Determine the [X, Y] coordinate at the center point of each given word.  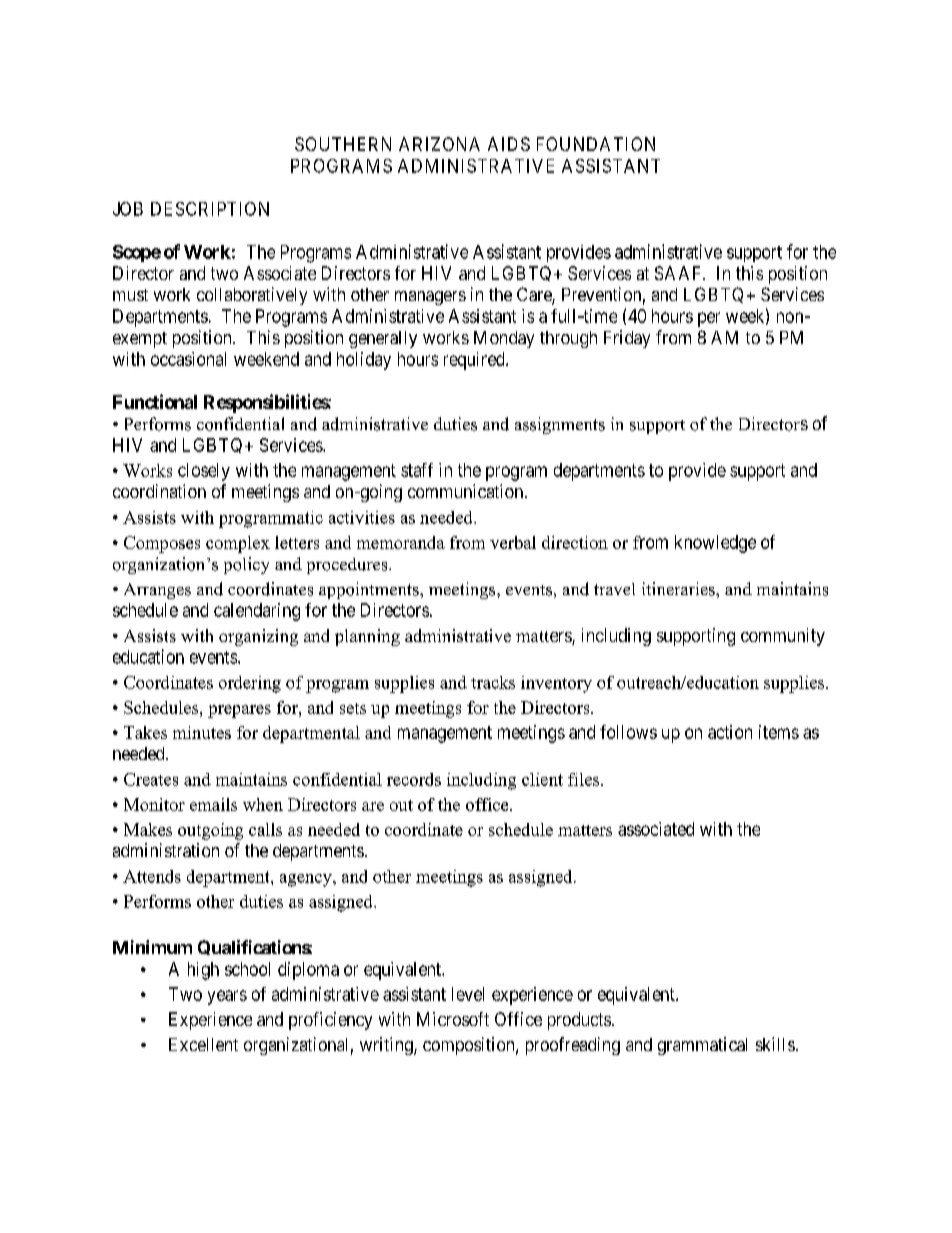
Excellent [203, 1044]
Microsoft [453, 1019]
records [414, 779]
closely [204, 472]
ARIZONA [439, 144]
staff [417, 470]
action [730, 732]
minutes [202, 732]
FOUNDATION [596, 144]
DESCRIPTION [210, 209]
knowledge [715, 544]
